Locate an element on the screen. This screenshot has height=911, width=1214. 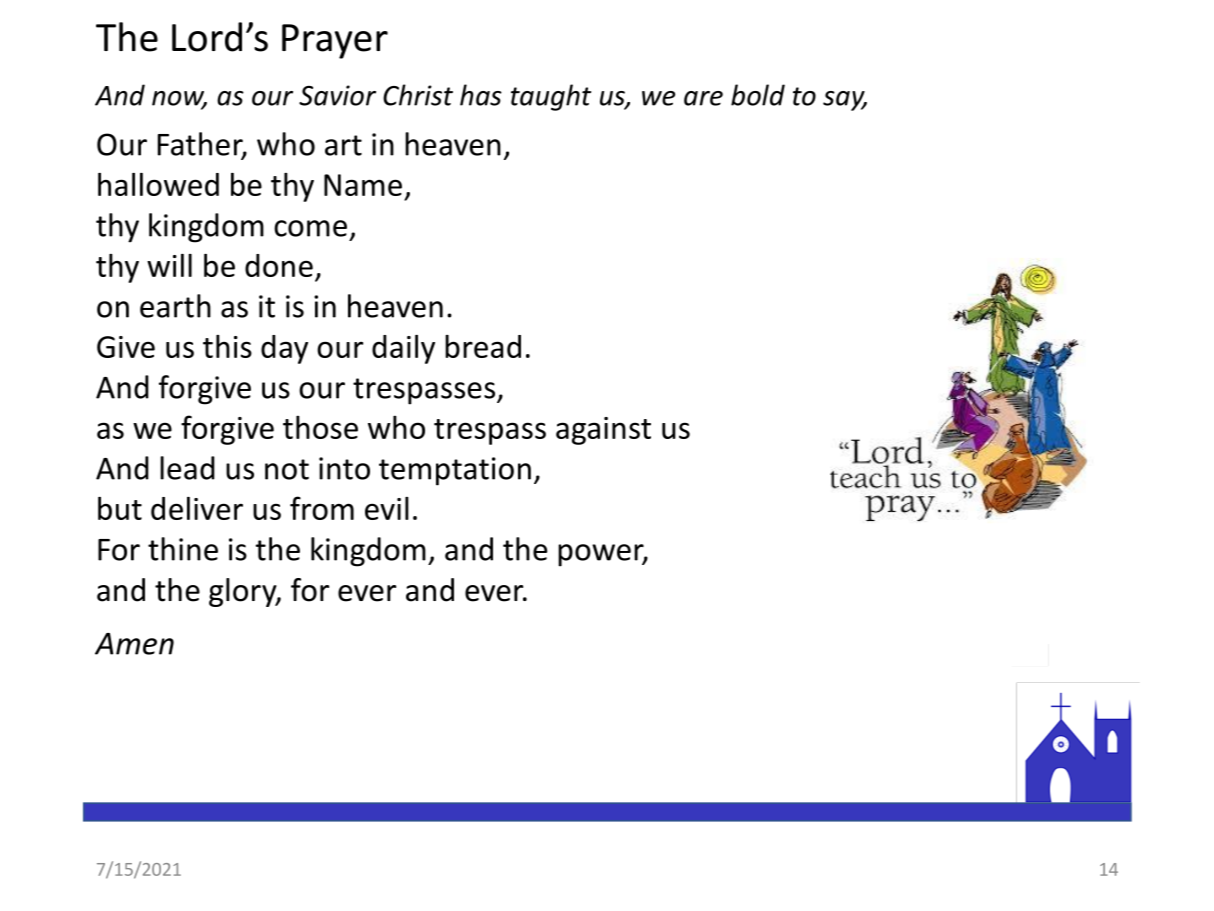
has is located at coordinates (481, 95).
